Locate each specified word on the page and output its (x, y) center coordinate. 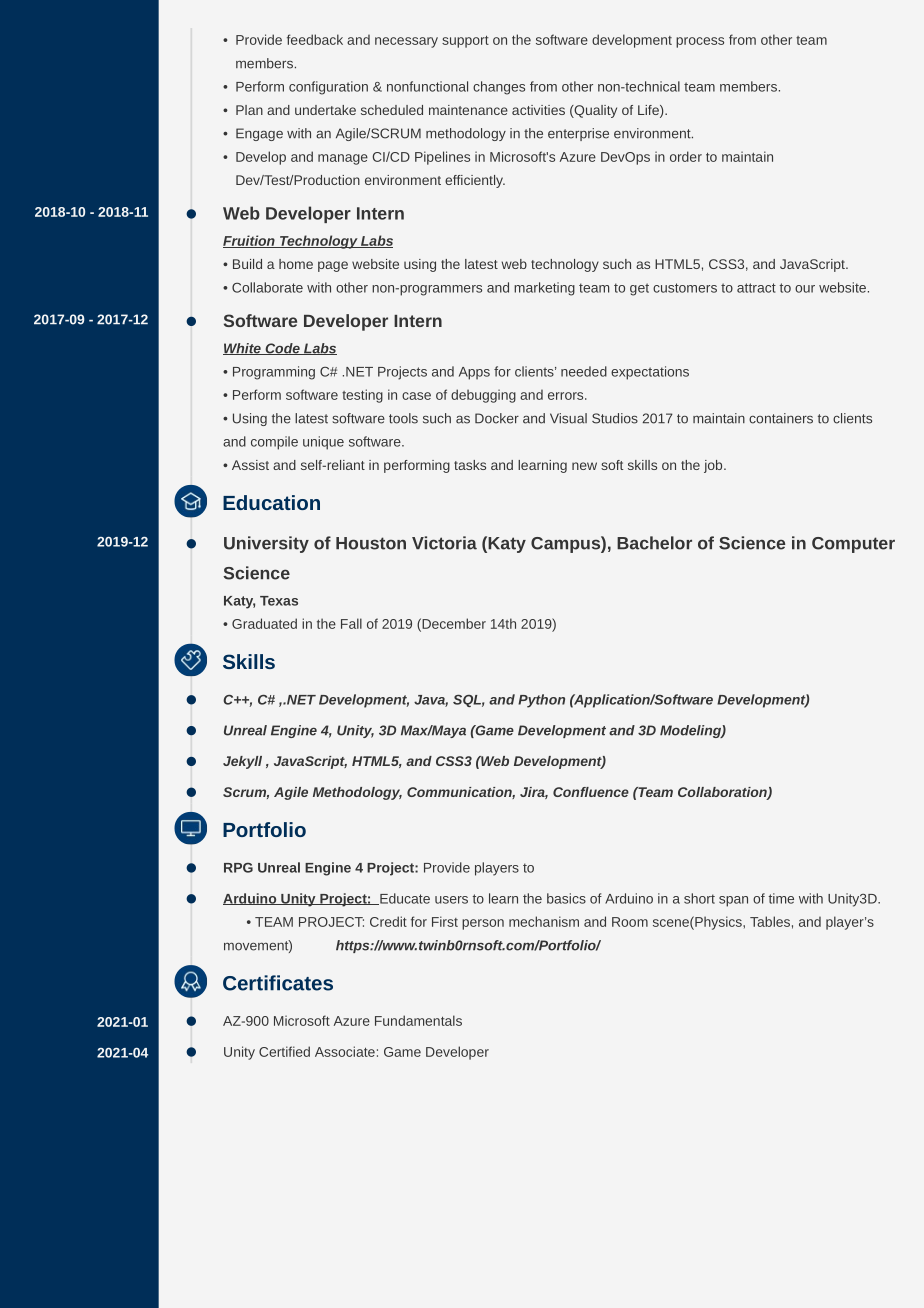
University (266, 544)
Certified (284, 1051)
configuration (328, 88)
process (700, 42)
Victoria (444, 543)
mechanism (544, 921)
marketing (544, 289)
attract (756, 288)
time (781, 898)
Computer (853, 545)
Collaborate (267, 287)
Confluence (591, 792)
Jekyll (242, 762)
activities (538, 110)
